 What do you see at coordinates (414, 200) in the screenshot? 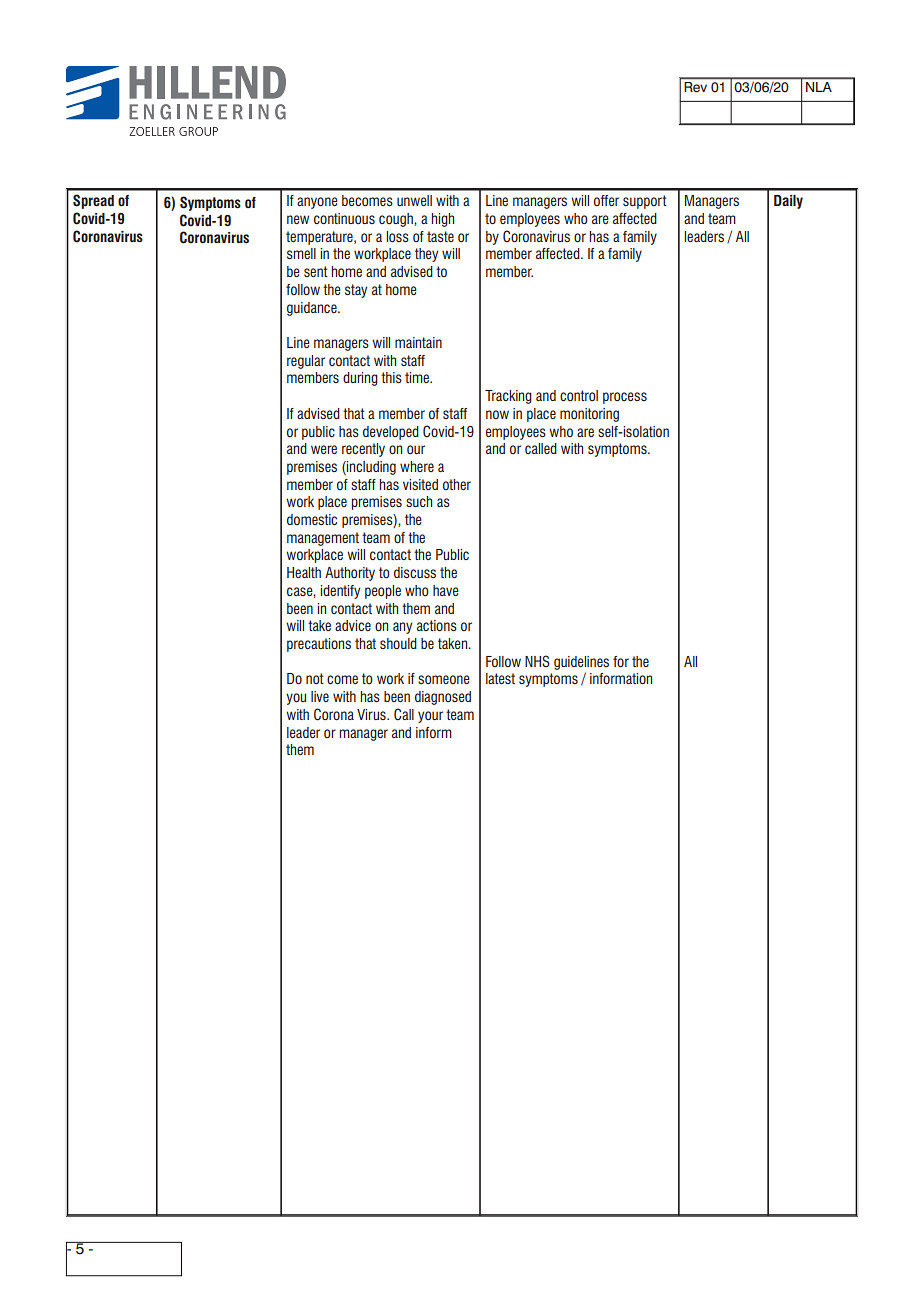
I see `unwell` at bounding box center [414, 200].
